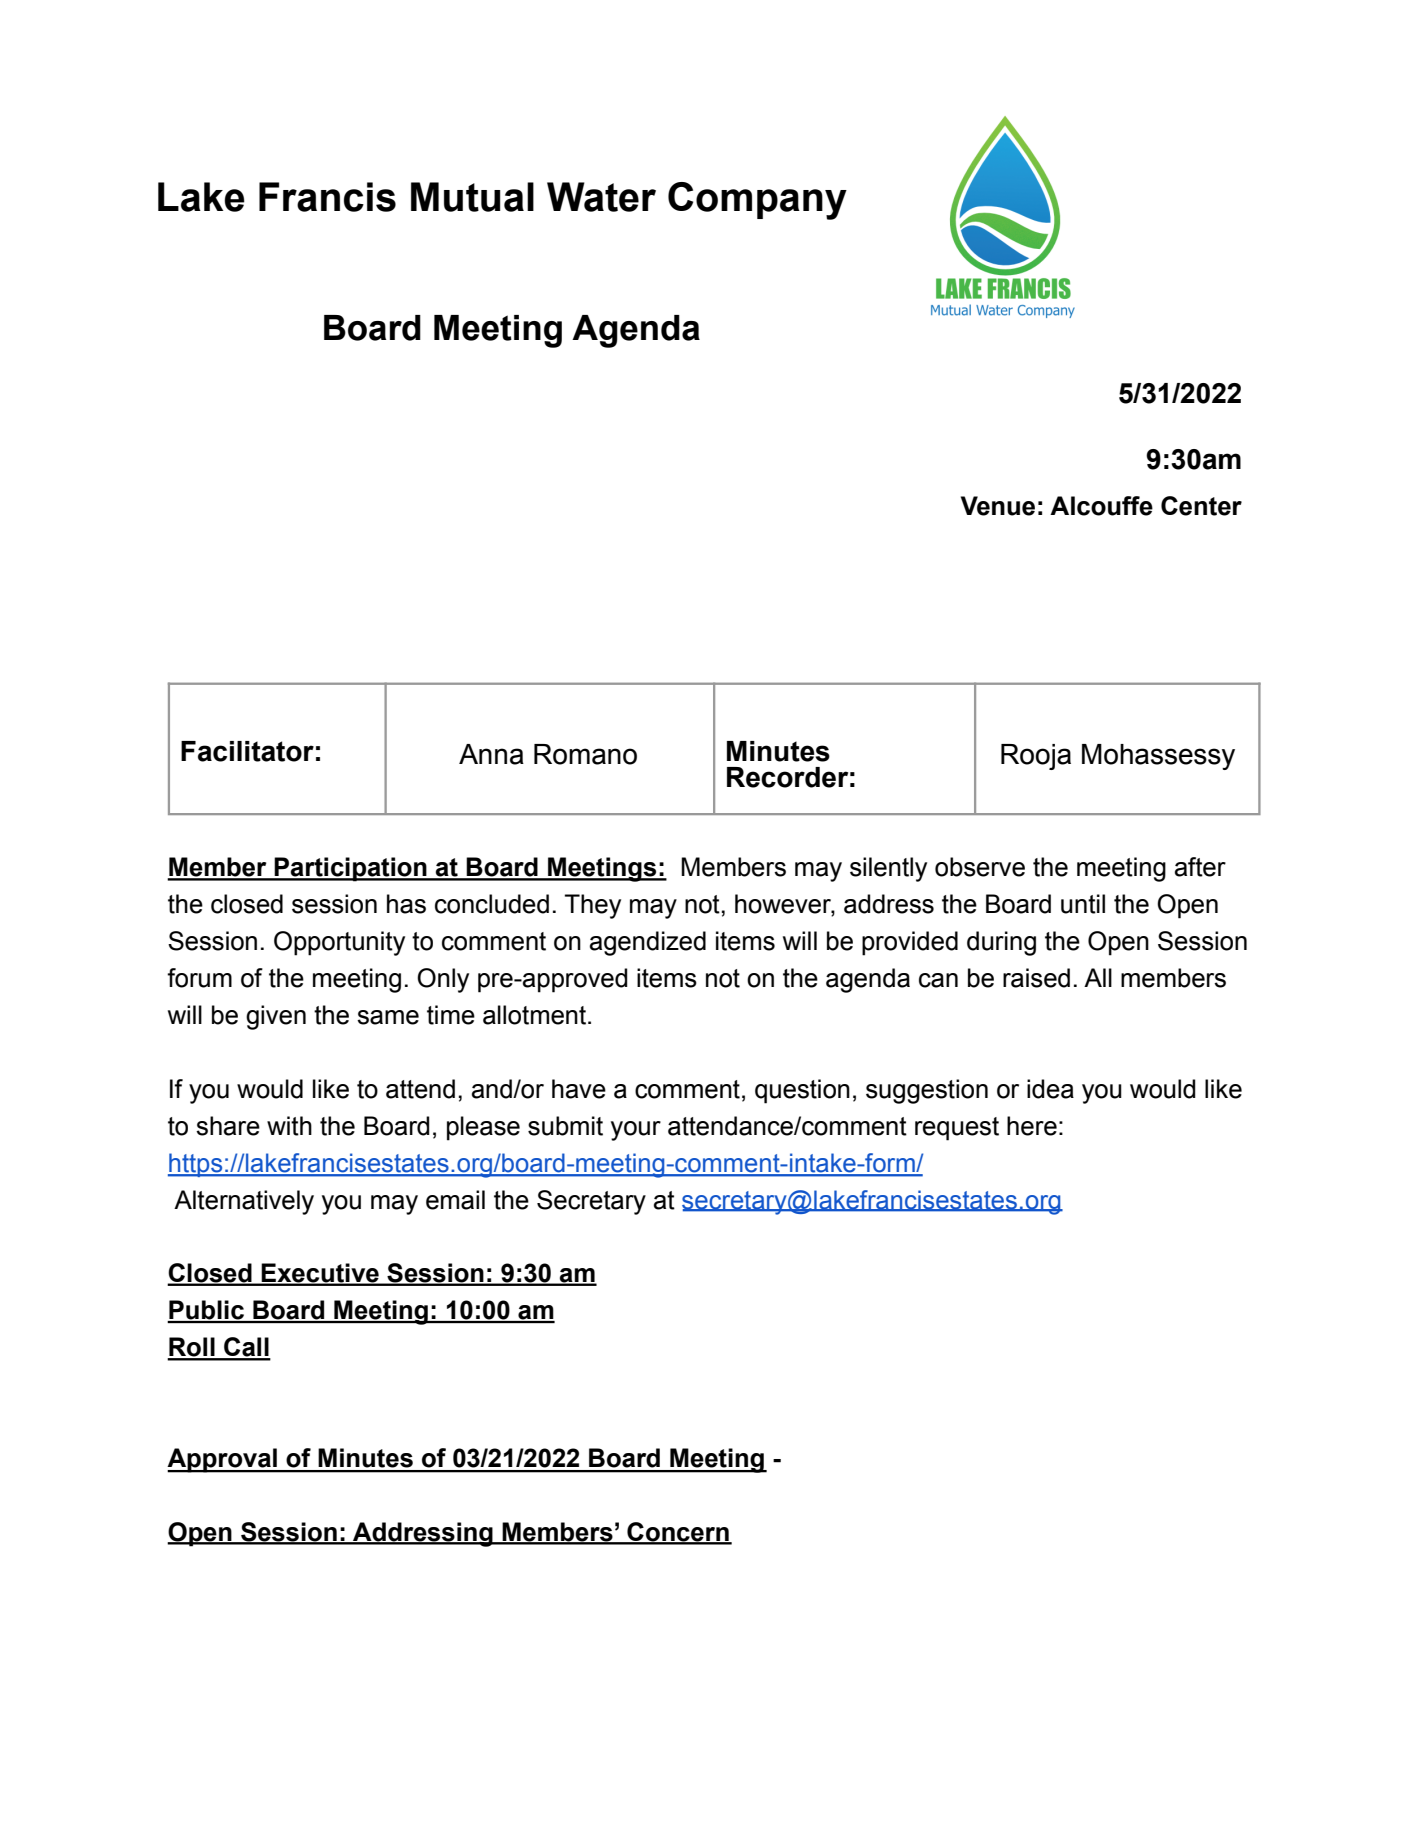 This screenshot has height=1845, width=1426. I want to click on Approval, so click(223, 1460).
